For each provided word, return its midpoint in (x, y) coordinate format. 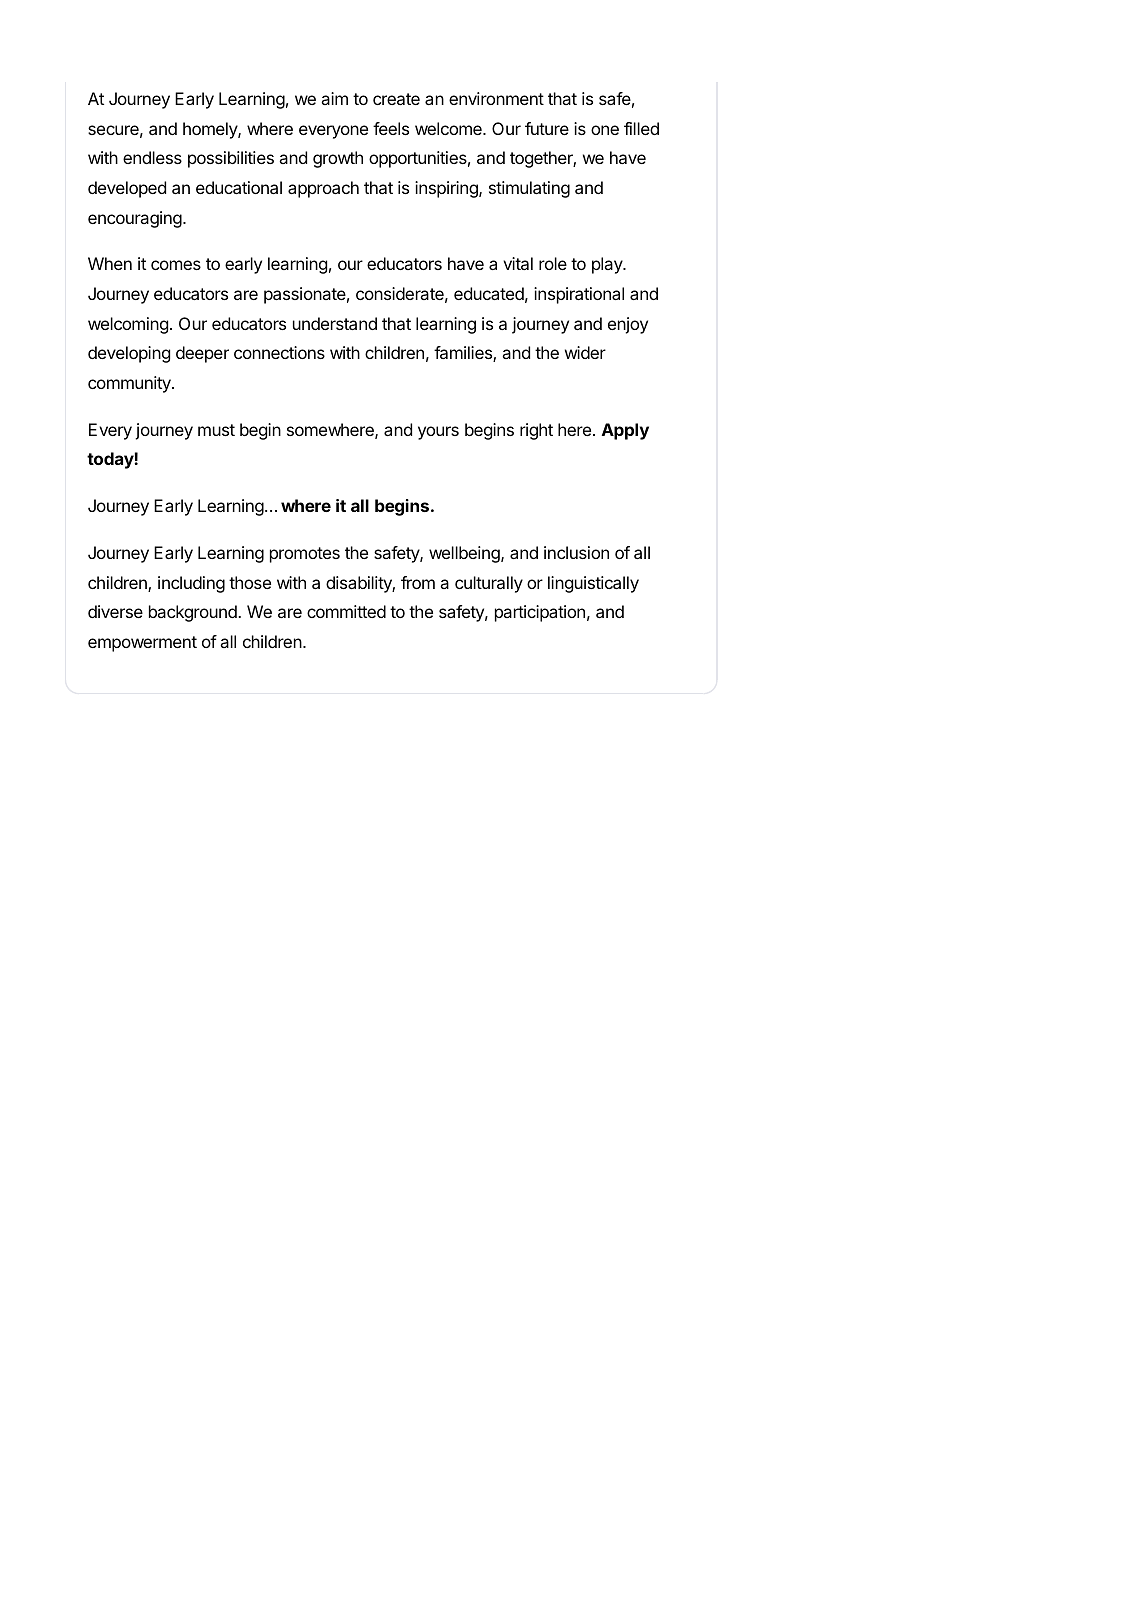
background (194, 613)
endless (152, 157)
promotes (305, 555)
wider (585, 352)
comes (176, 265)
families (464, 354)
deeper (202, 354)
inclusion (576, 552)
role (553, 263)
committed (346, 611)
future (547, 128)
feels (391, 128)
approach (323, 189)
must (216, 430)
